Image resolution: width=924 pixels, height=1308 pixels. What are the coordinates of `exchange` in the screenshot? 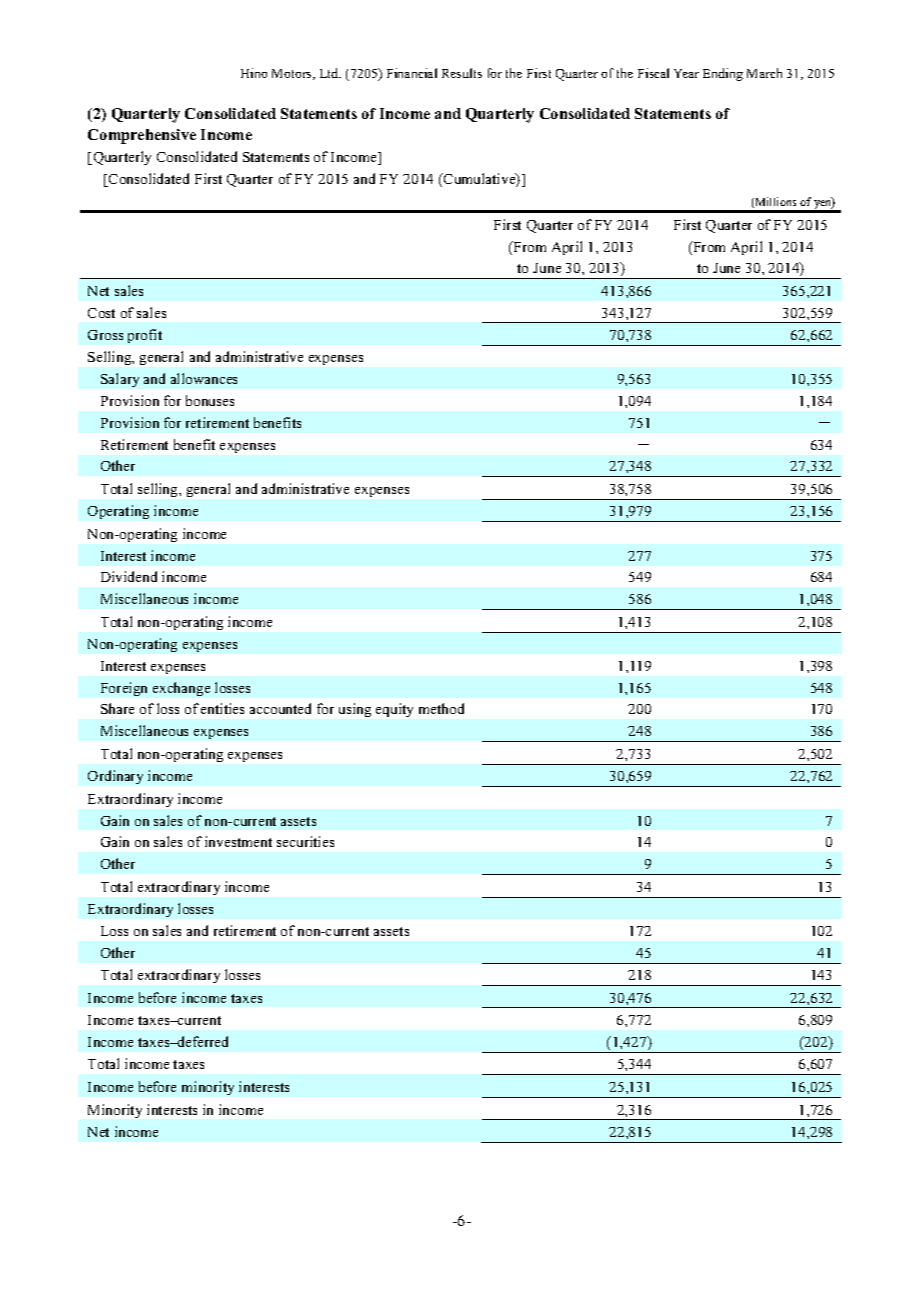 It's located at (181, 689).
